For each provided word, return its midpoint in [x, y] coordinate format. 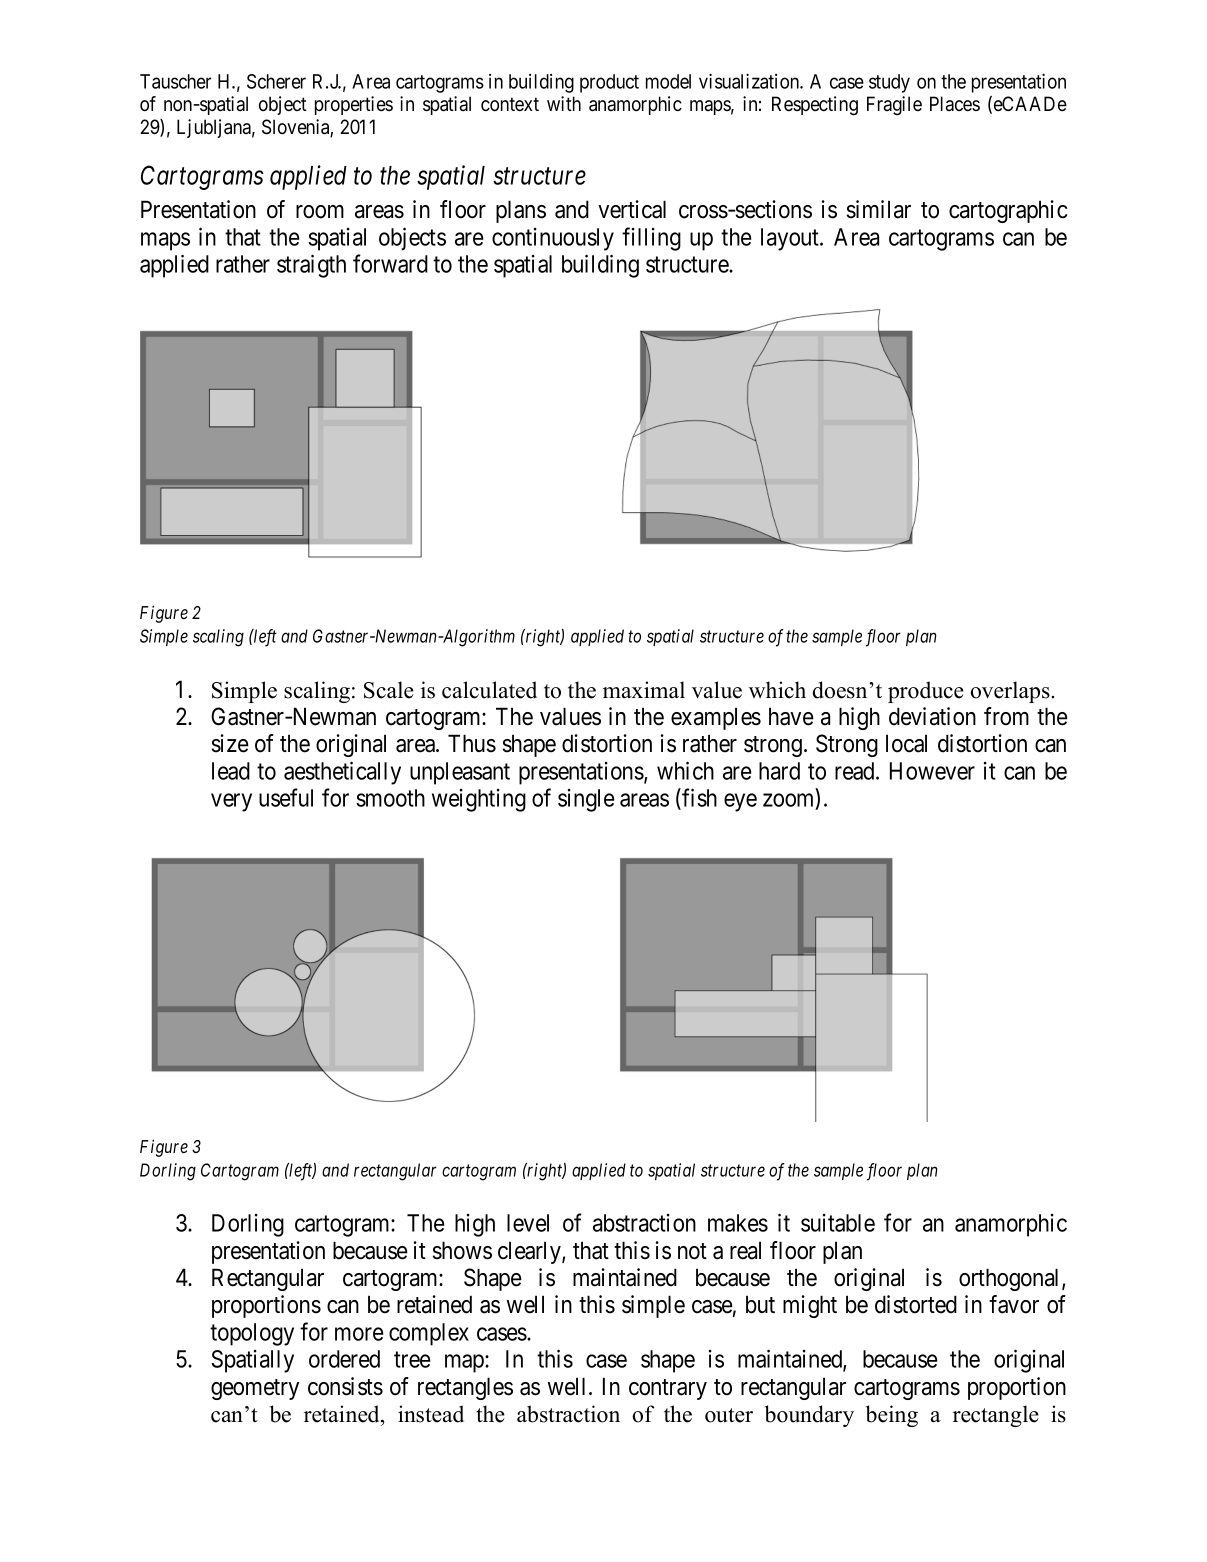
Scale [389, 690]
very [231, 803]
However [932, 771]
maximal [644, 690]
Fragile [894, 106]
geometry [255, 1389]
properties [354, 105]
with [564, 103]
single [586, 800]
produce [926, 692]
